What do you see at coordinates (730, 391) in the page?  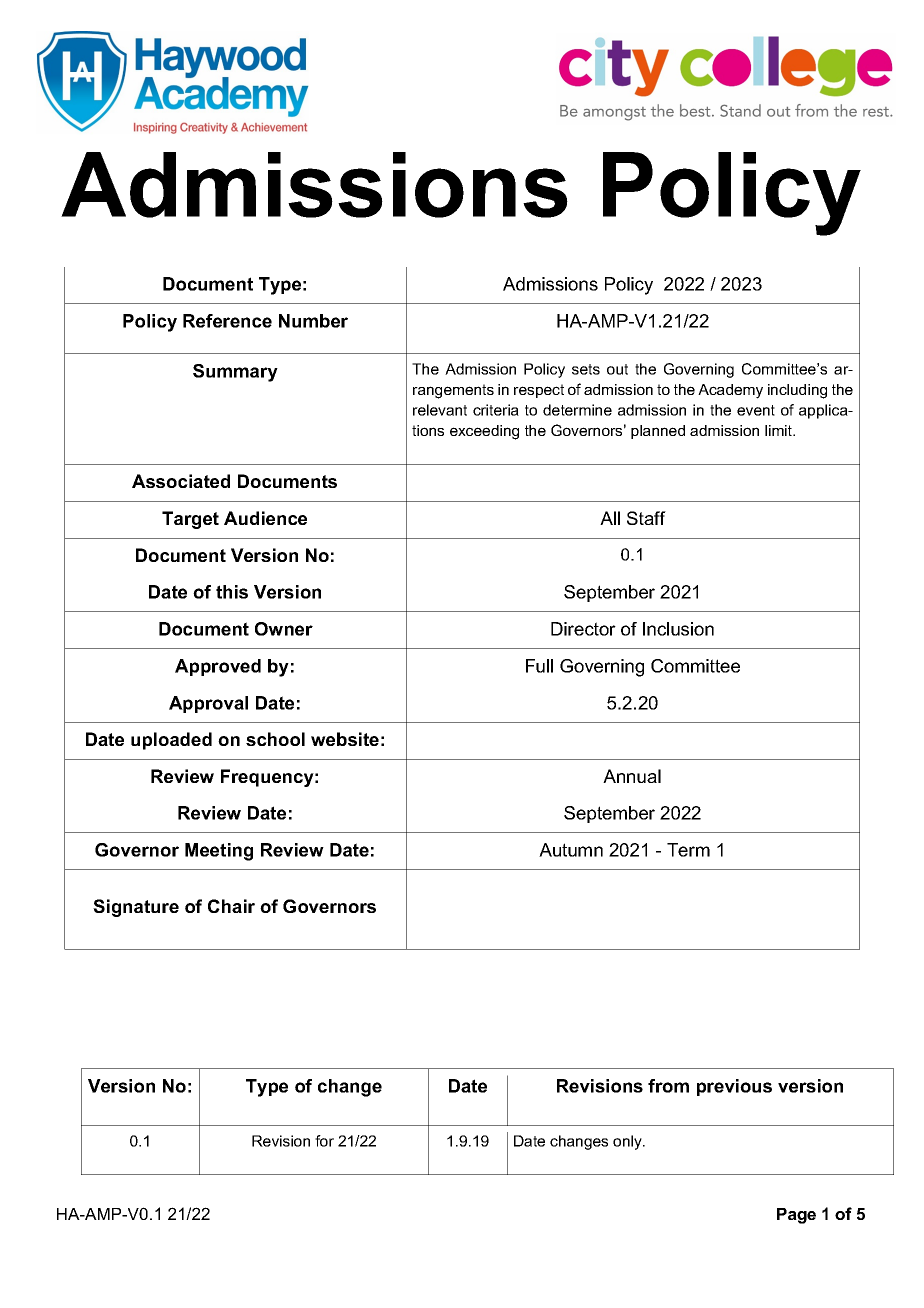 I see `Academy` at bounding box center [730, 391].
